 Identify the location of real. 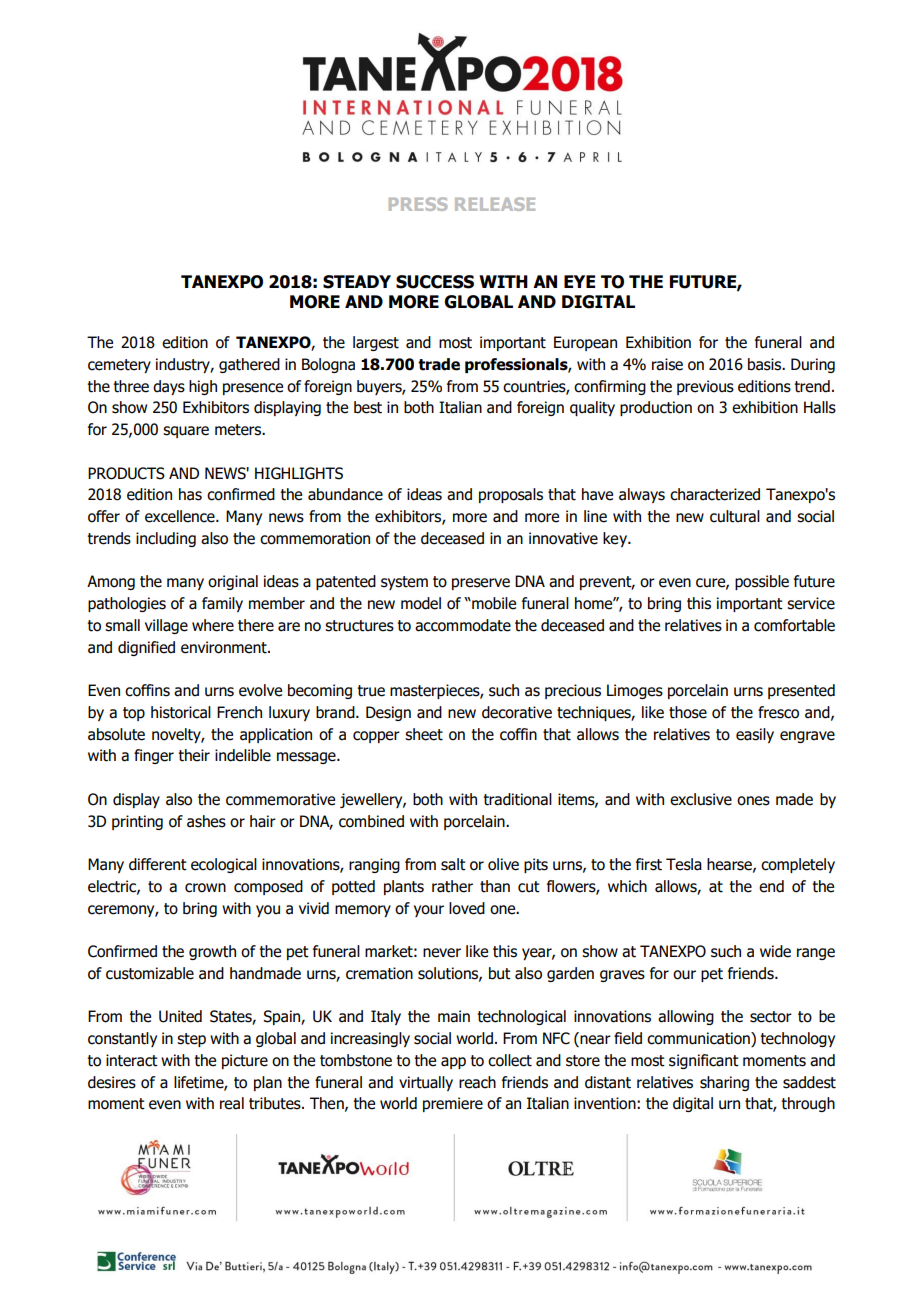
(232, 1103).
